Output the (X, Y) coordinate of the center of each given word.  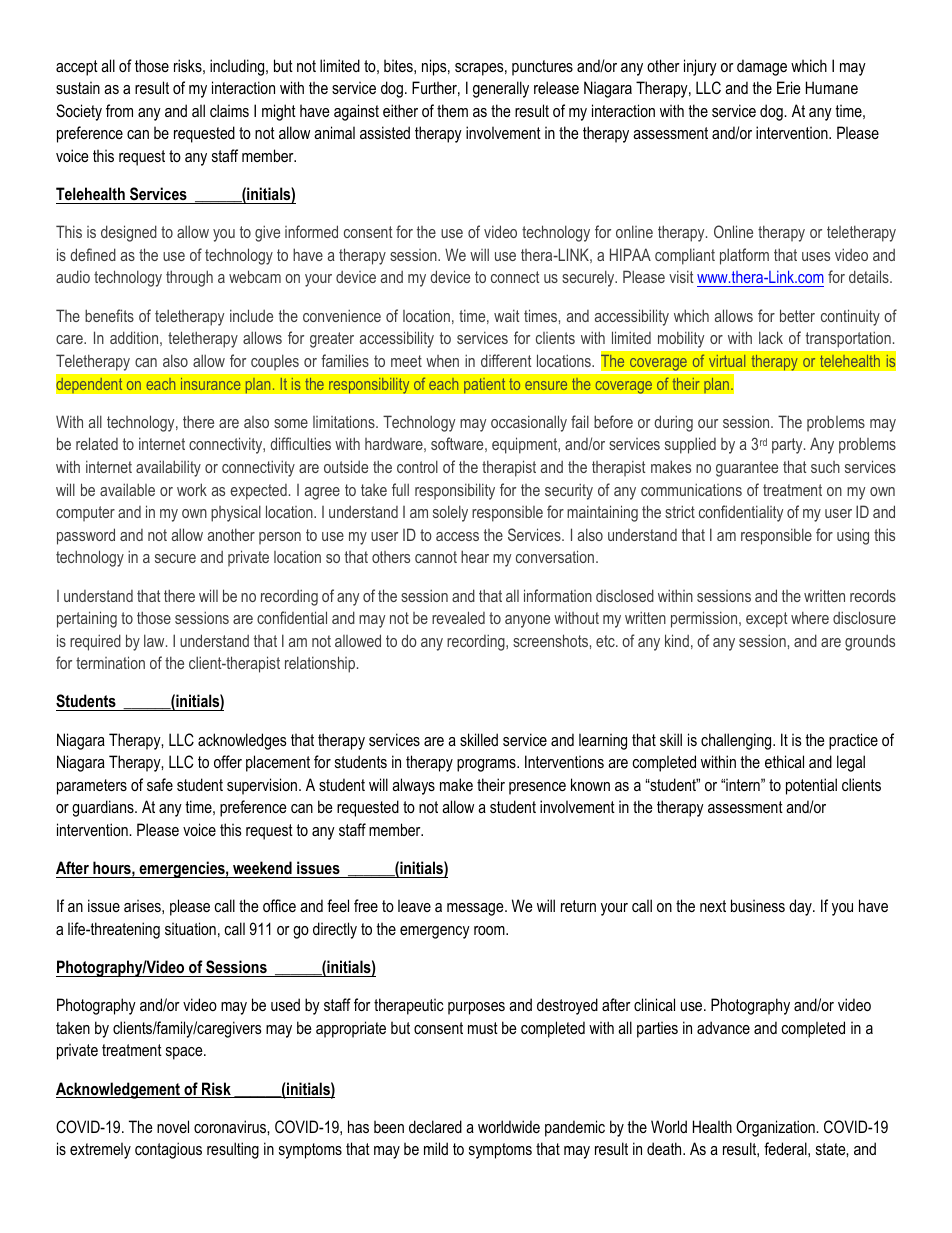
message (476, 909)
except (767, 620)
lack (771, 337)
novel (173, 1126)
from (119, 110)
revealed (458, 617)
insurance (210, 384)
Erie (789, 87)
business (758, 905)
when (442, 361)
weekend (262, 867)
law (155, 640)
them (452, 110)
